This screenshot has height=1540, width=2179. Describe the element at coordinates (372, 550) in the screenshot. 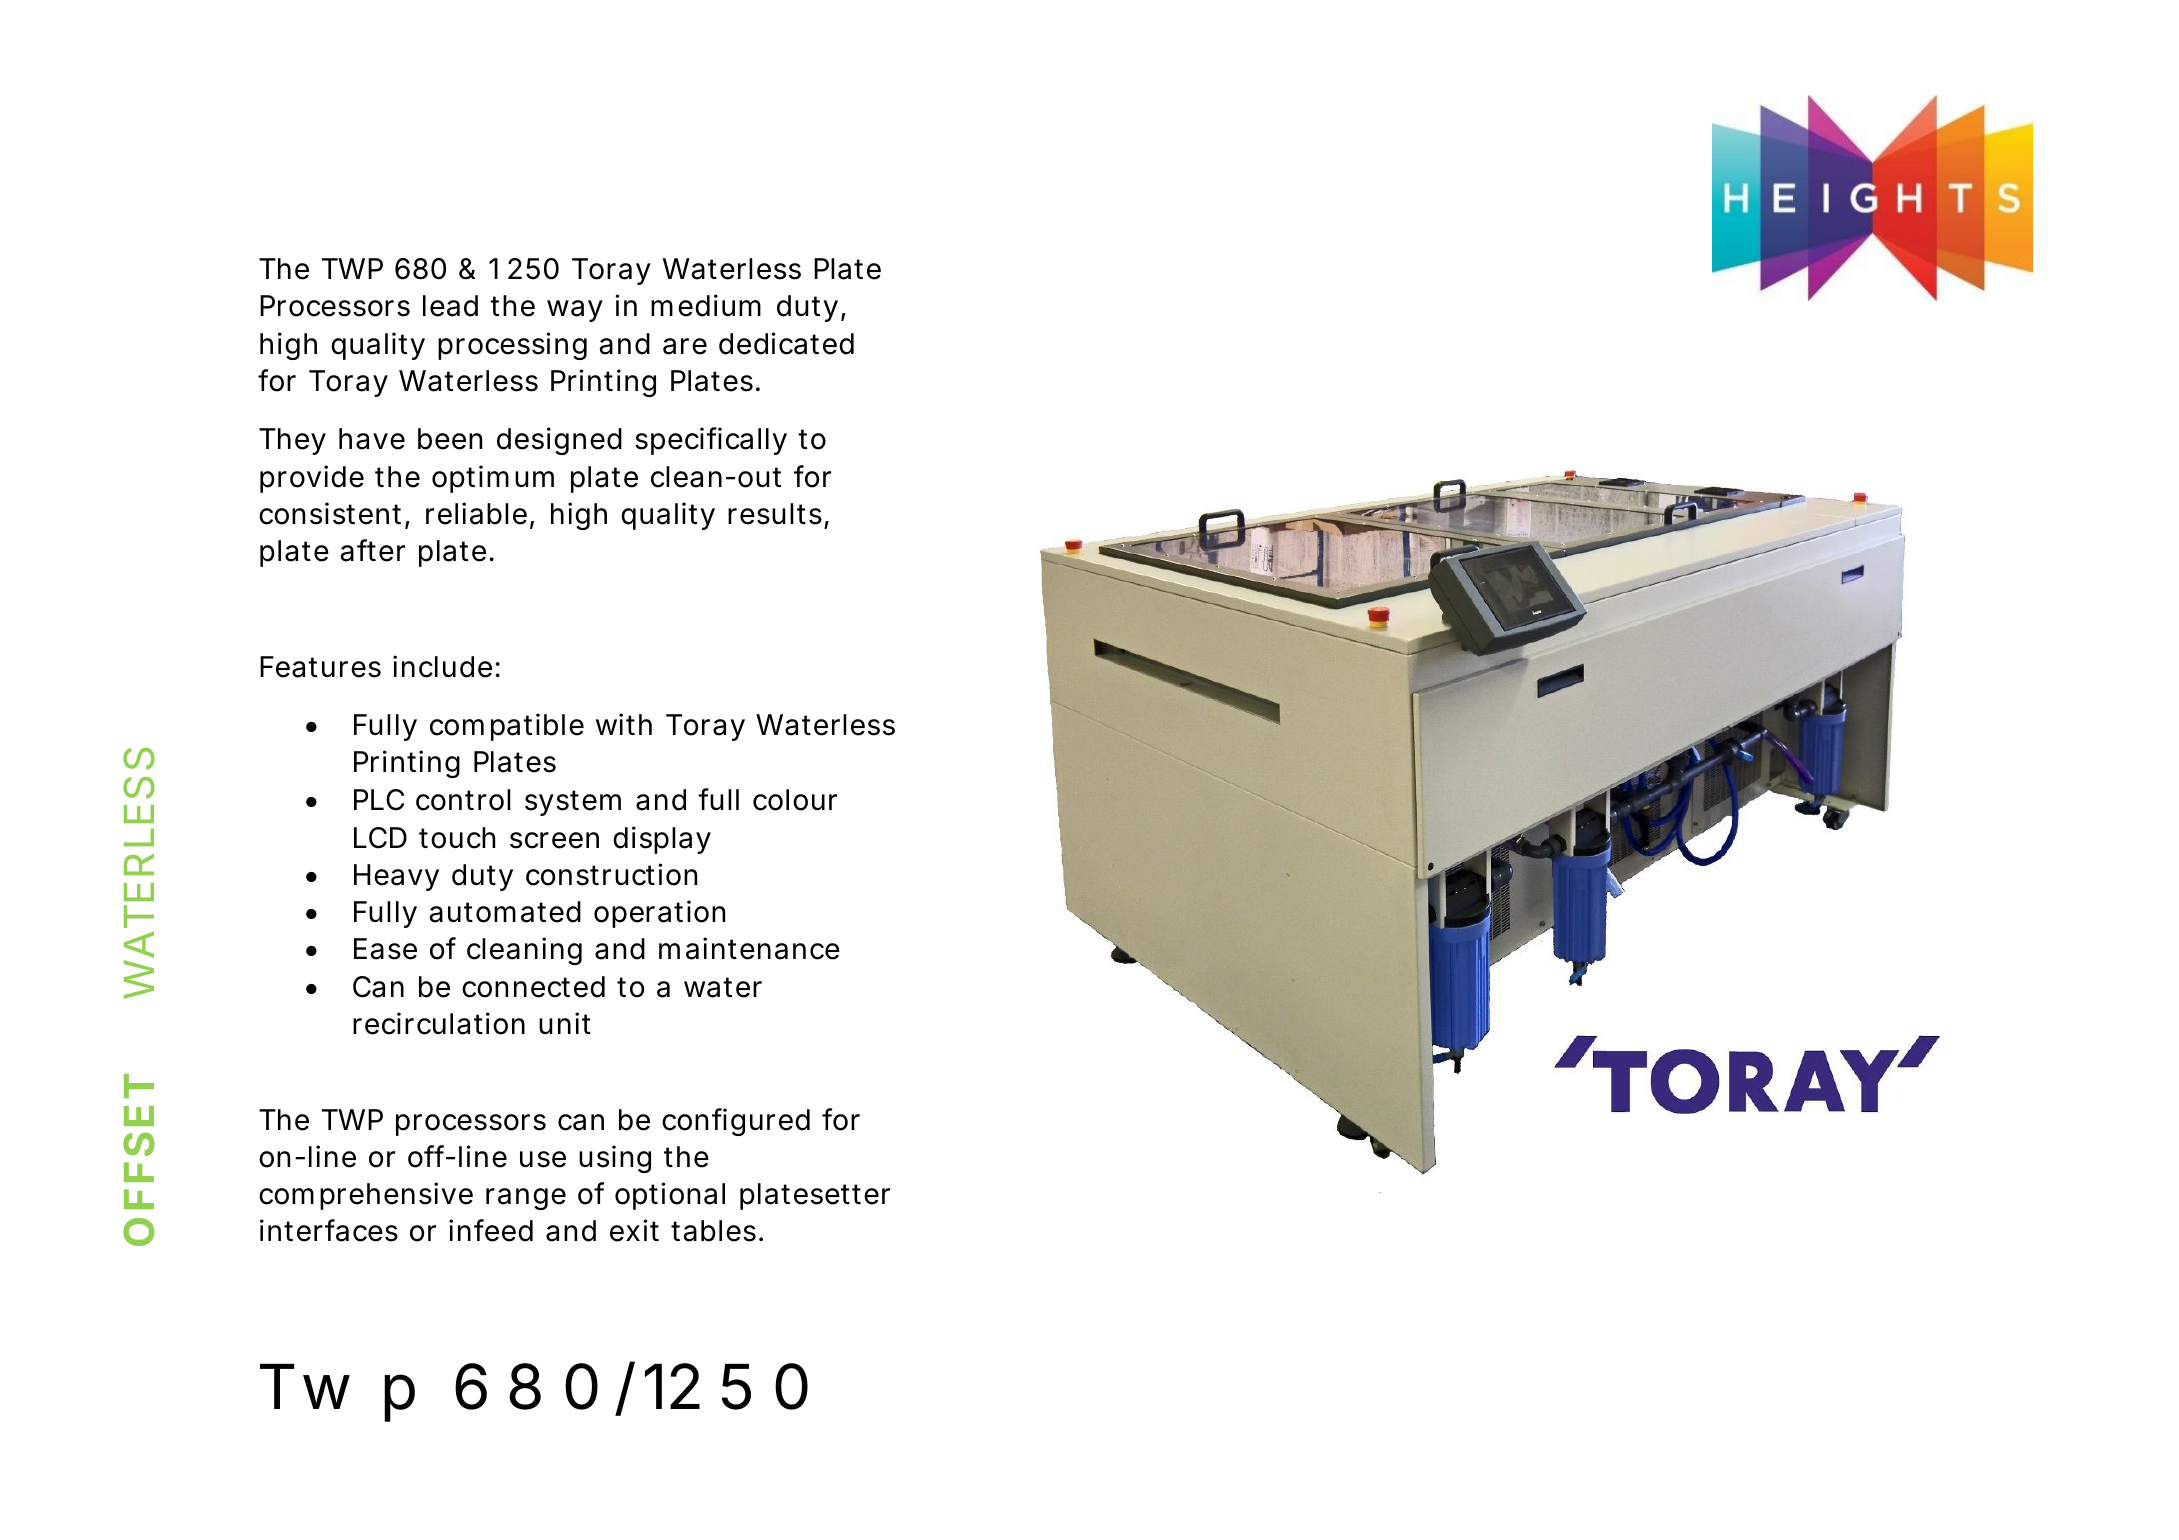

I see `after` at that location.
